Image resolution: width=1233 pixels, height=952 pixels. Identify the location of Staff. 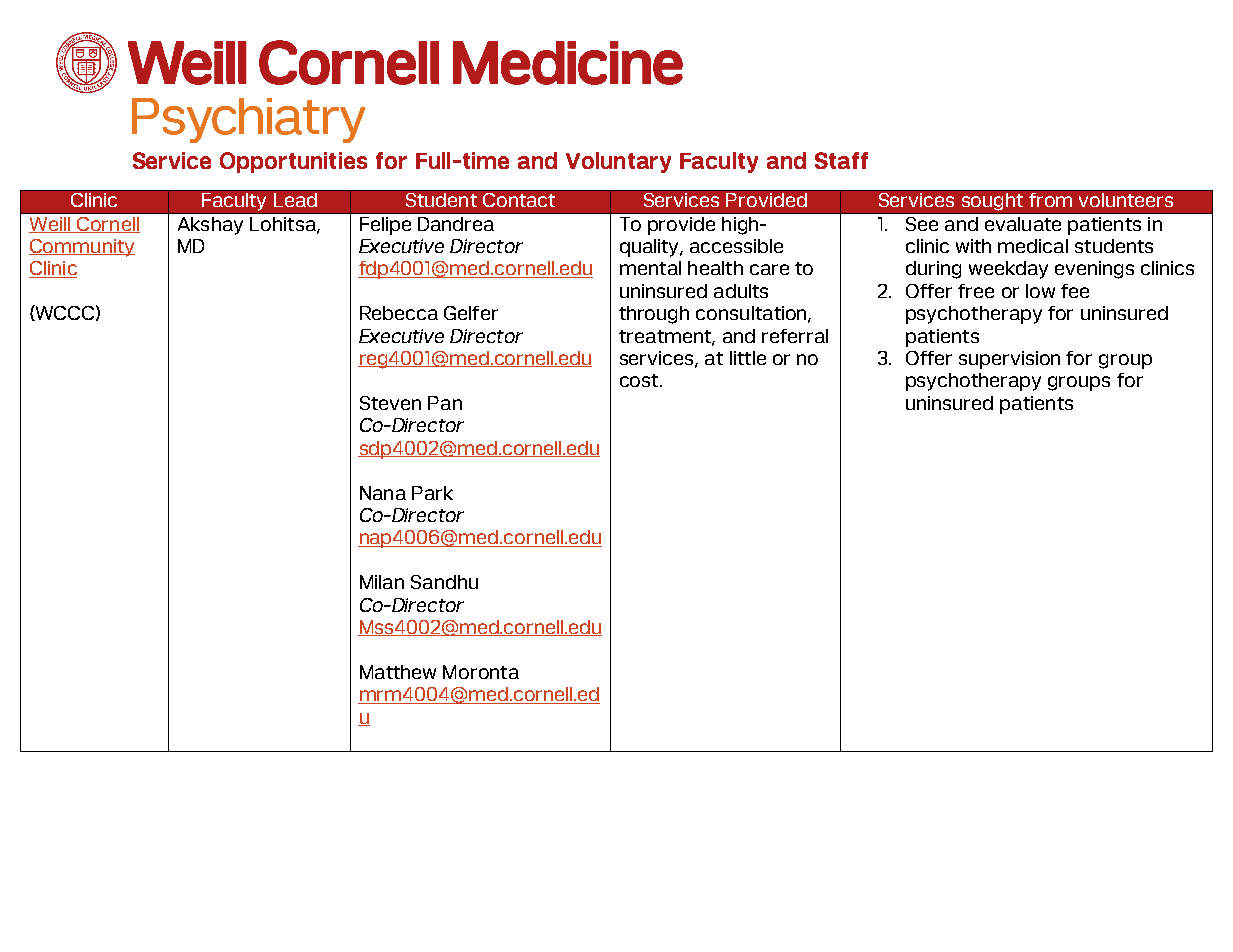
(841, 160).
